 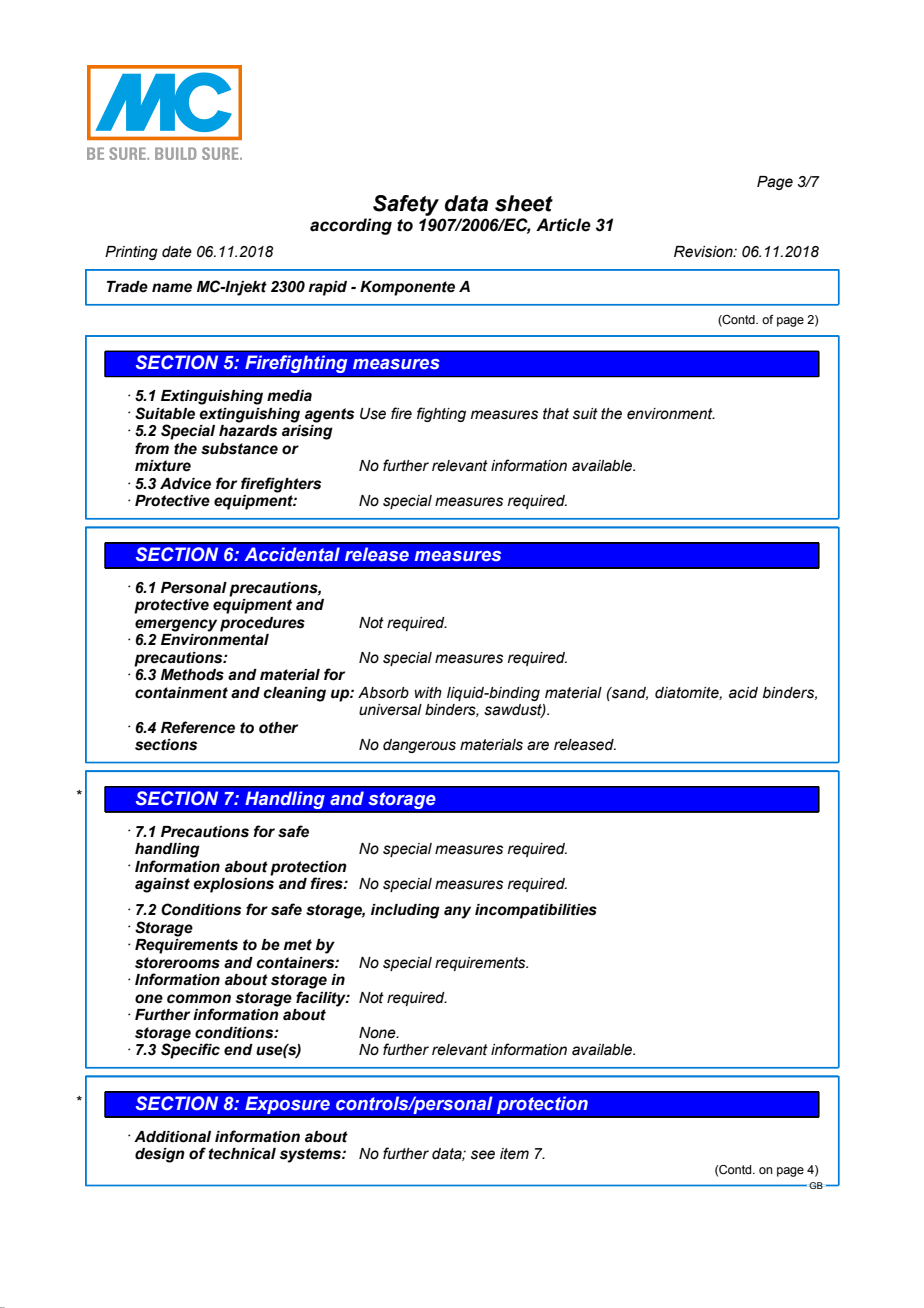 I want to click on Methods, so click(x=192, y=675).
